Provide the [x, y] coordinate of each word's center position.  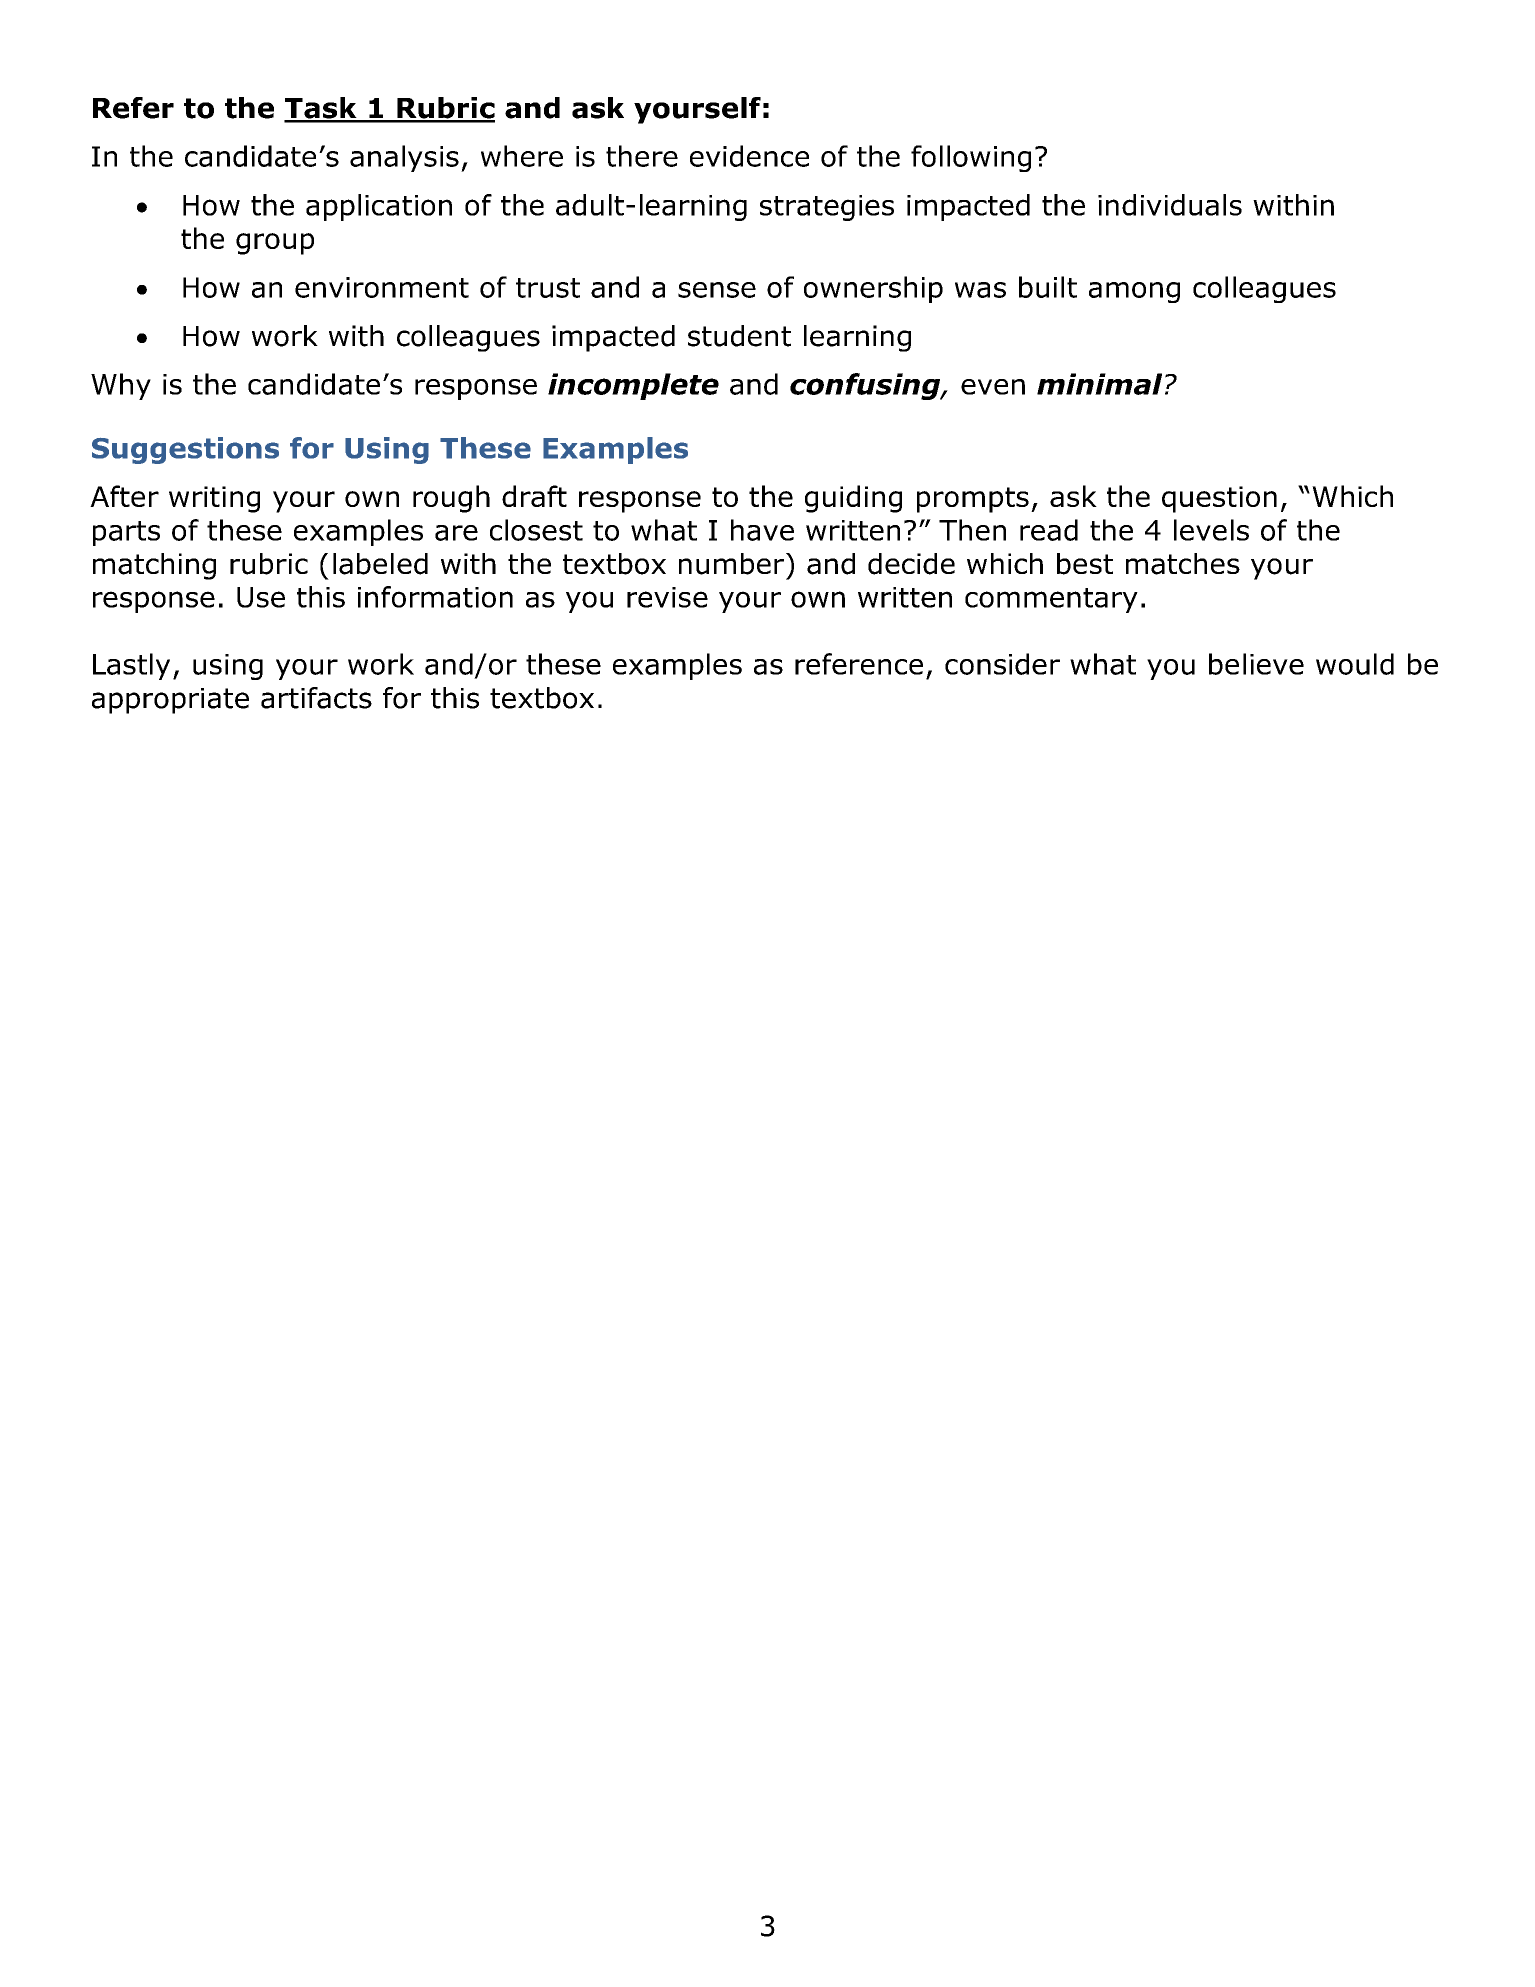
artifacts [316, 698]
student [739, 336]
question [1219, 499]
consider [1002, 664]
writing [214, 499]
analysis [404, 158]
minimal [1099, 384]
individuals [1170, 205]
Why [121, 386]
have [762, 530]
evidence [749, 156]
